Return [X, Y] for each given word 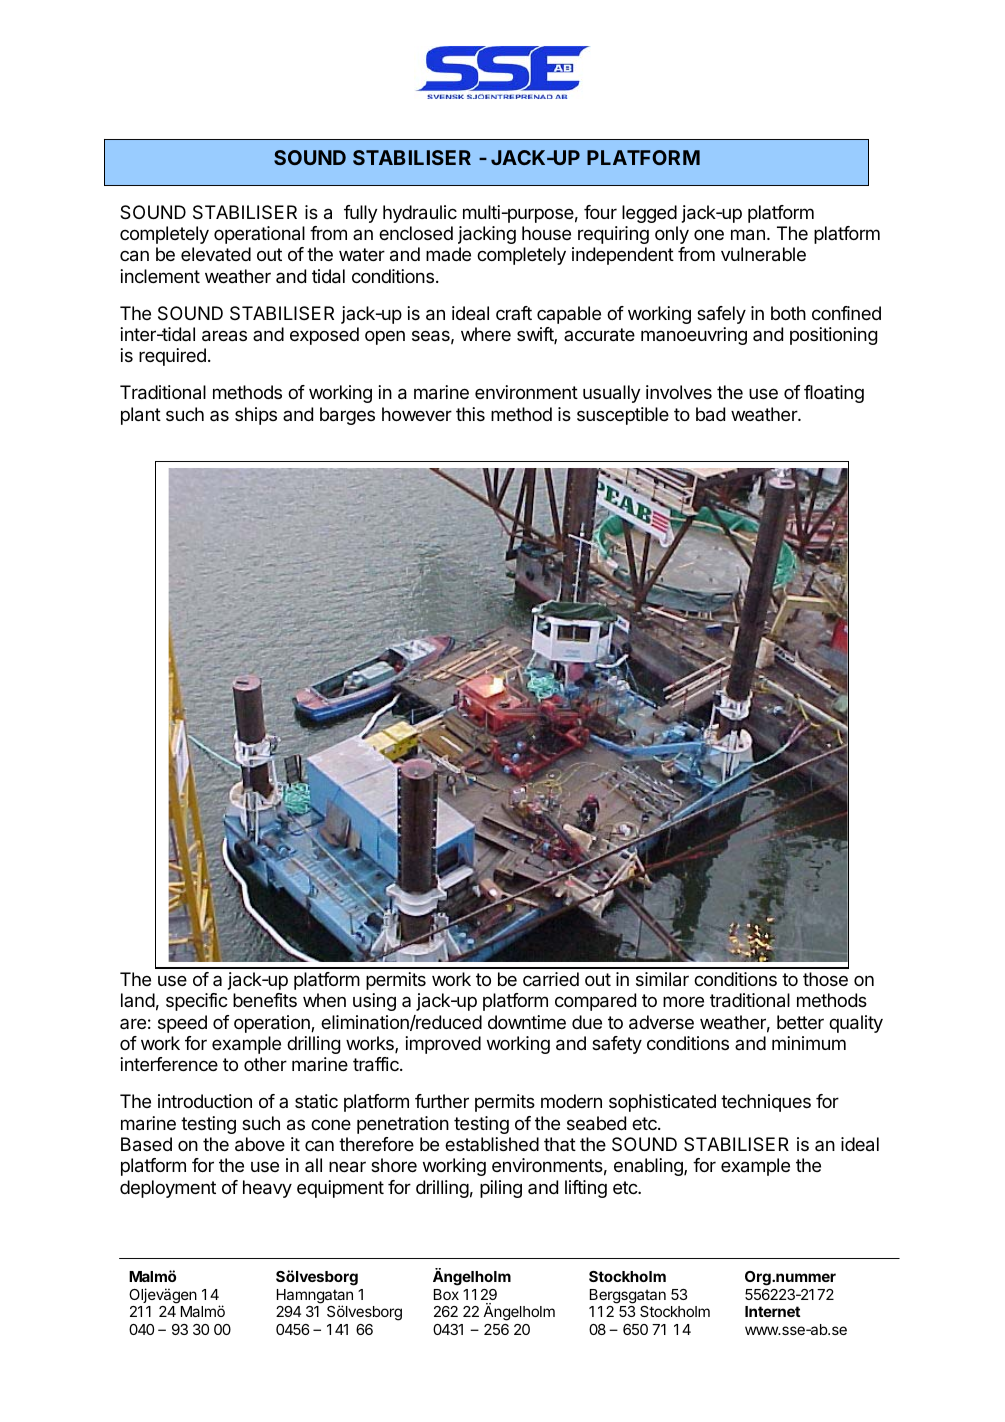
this [470, 414]
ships [256, 416]
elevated [216, 254]
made [448, 254]
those [825, 979]
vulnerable [763, 254]
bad [710, 414]
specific [197, 1002]
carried [551, 979]
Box [446, 1294]
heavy [267, 1189]
